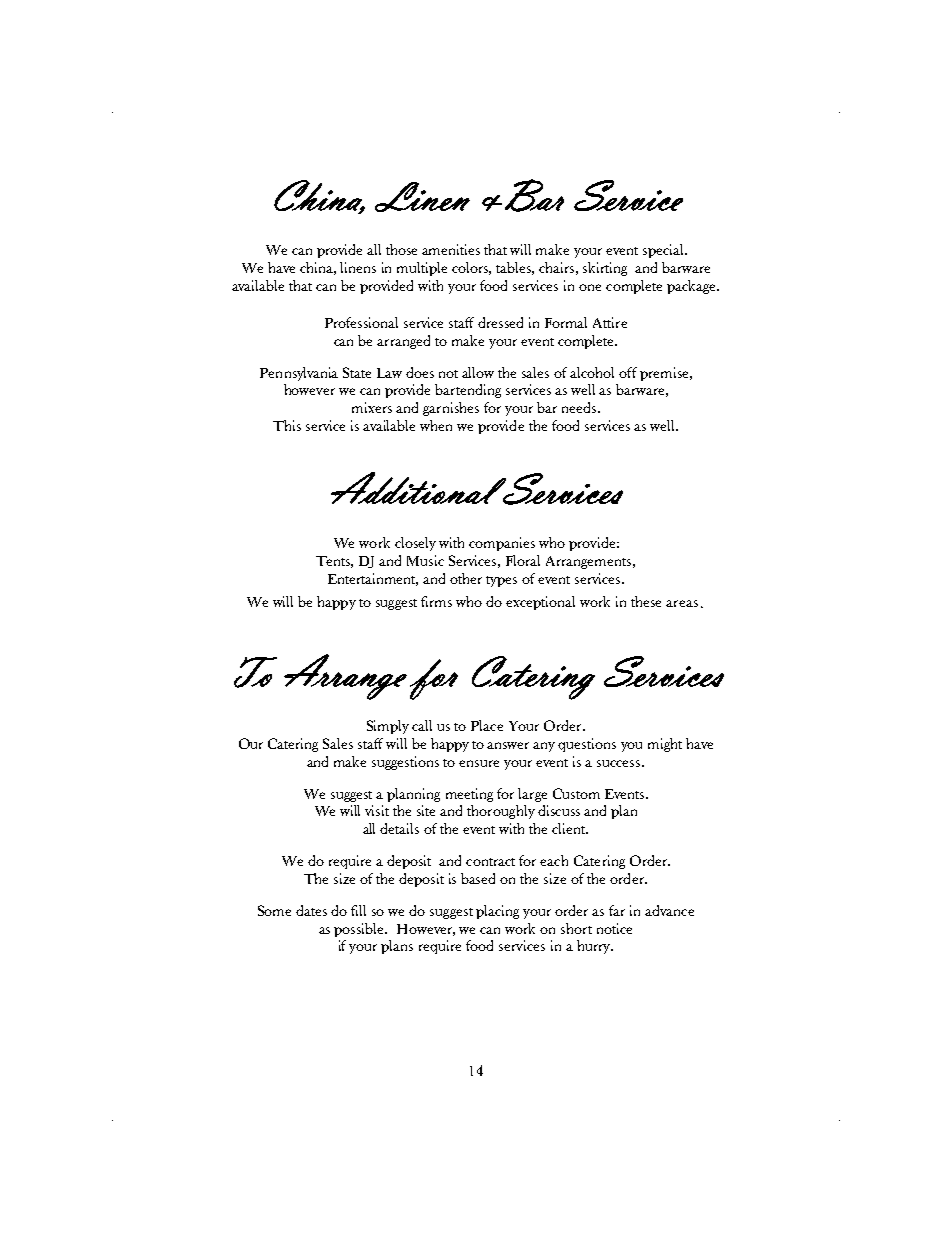 This image has height=1233, width=952. Describe the element at coordinates (361, 322) in the image. I see `Professional` at that location.
